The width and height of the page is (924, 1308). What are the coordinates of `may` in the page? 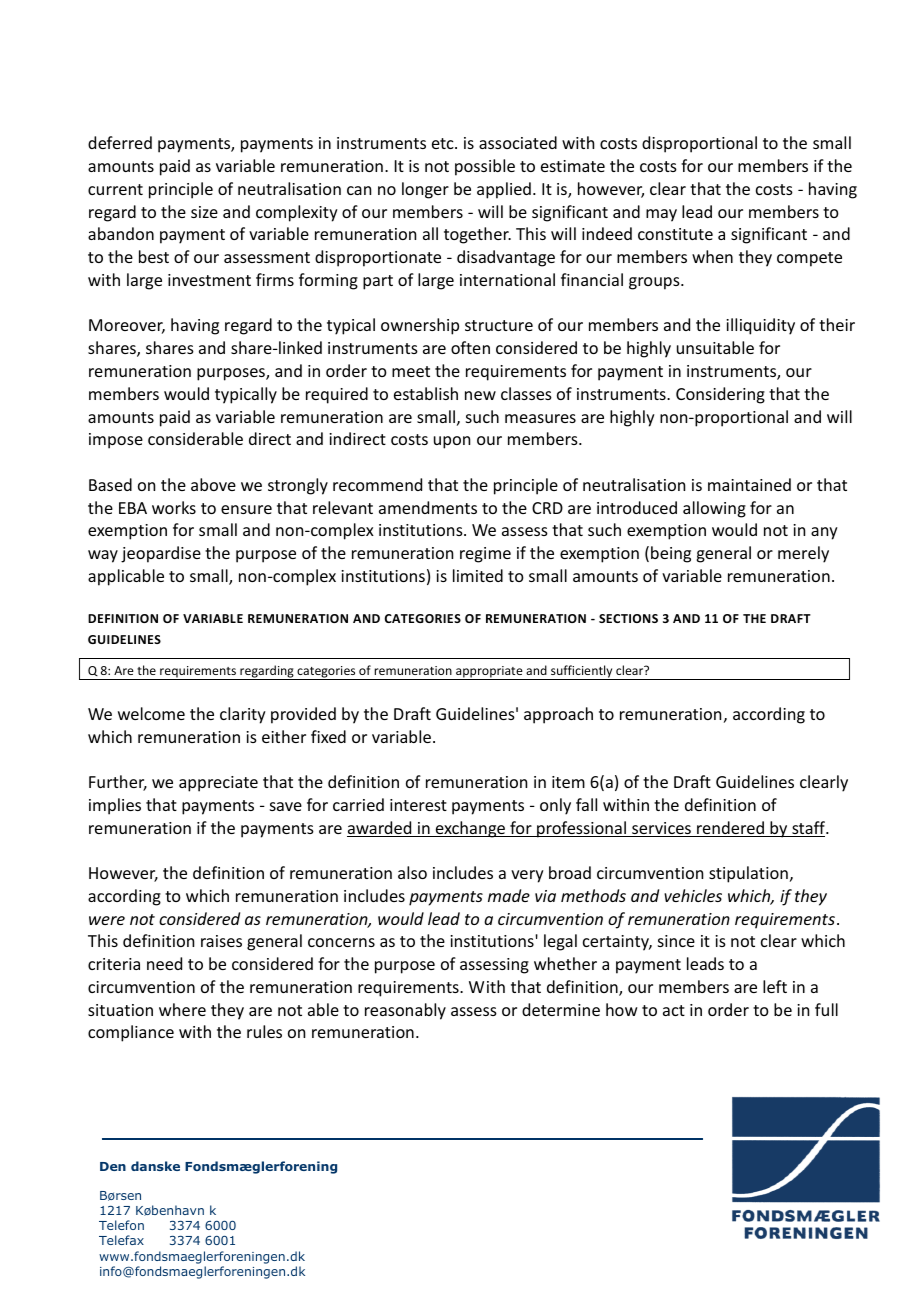 It's located at (661, 215).
